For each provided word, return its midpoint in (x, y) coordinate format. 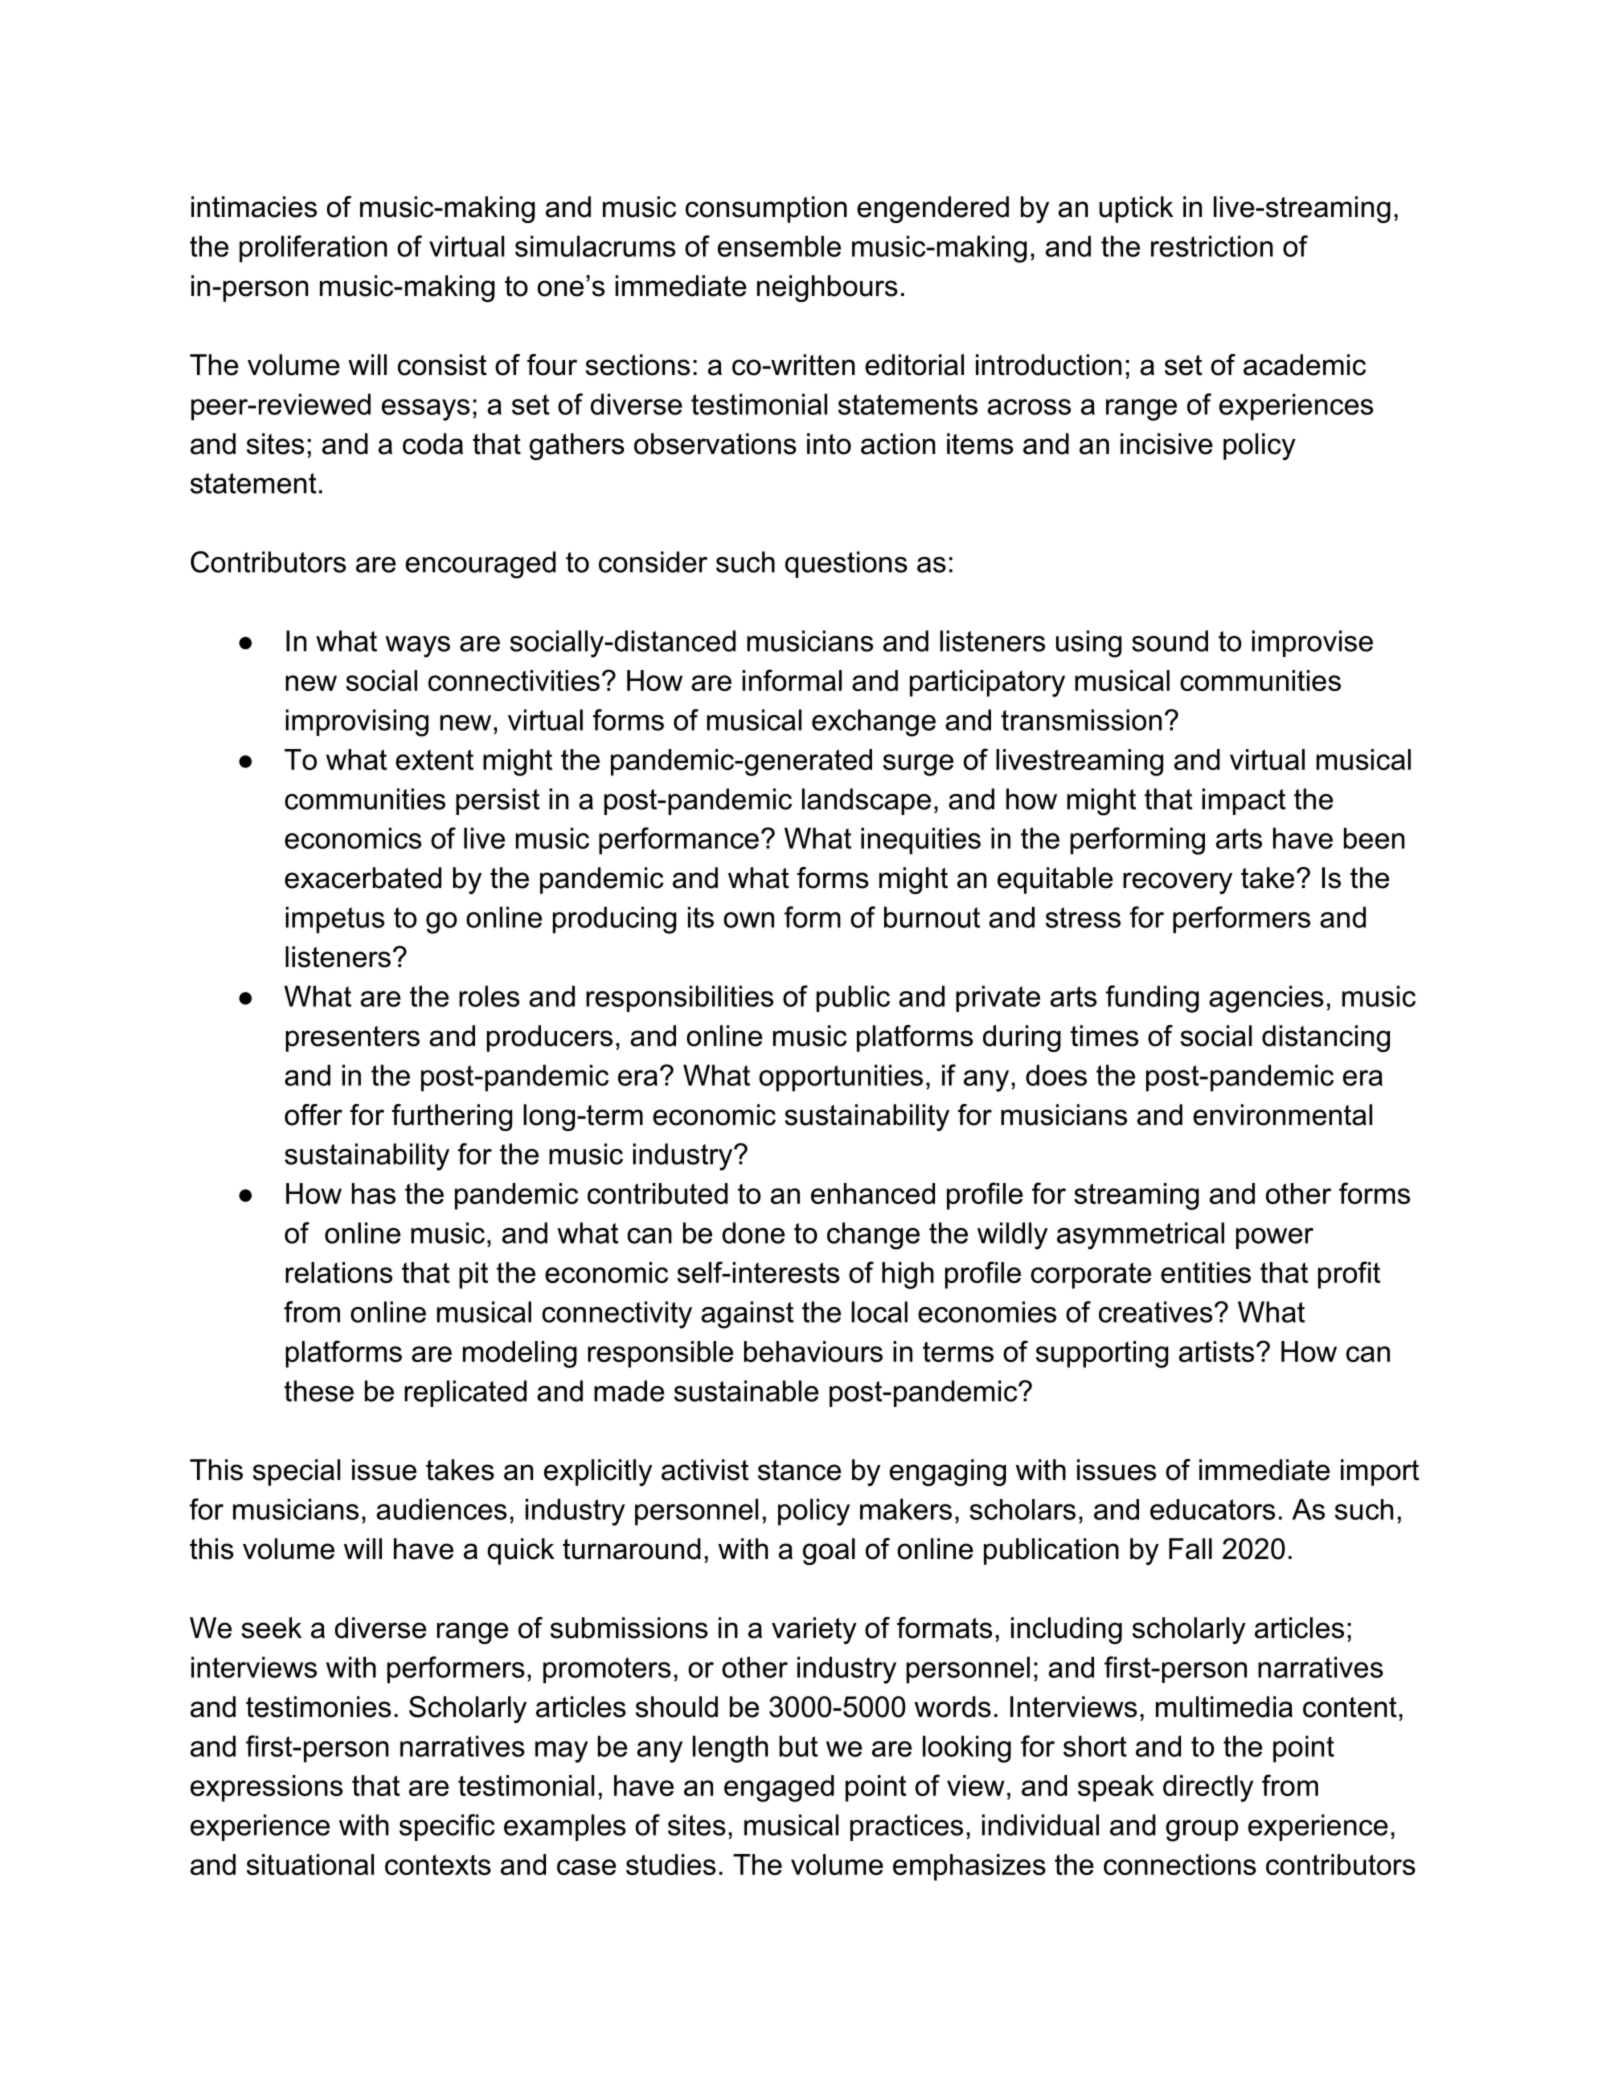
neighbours (827, 288)
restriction (1212, 246)
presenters (353, 1039)
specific (447, 1827)
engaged (779, 1788)
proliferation (313, 249)
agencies (1266, 999)
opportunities (841, 1078)
